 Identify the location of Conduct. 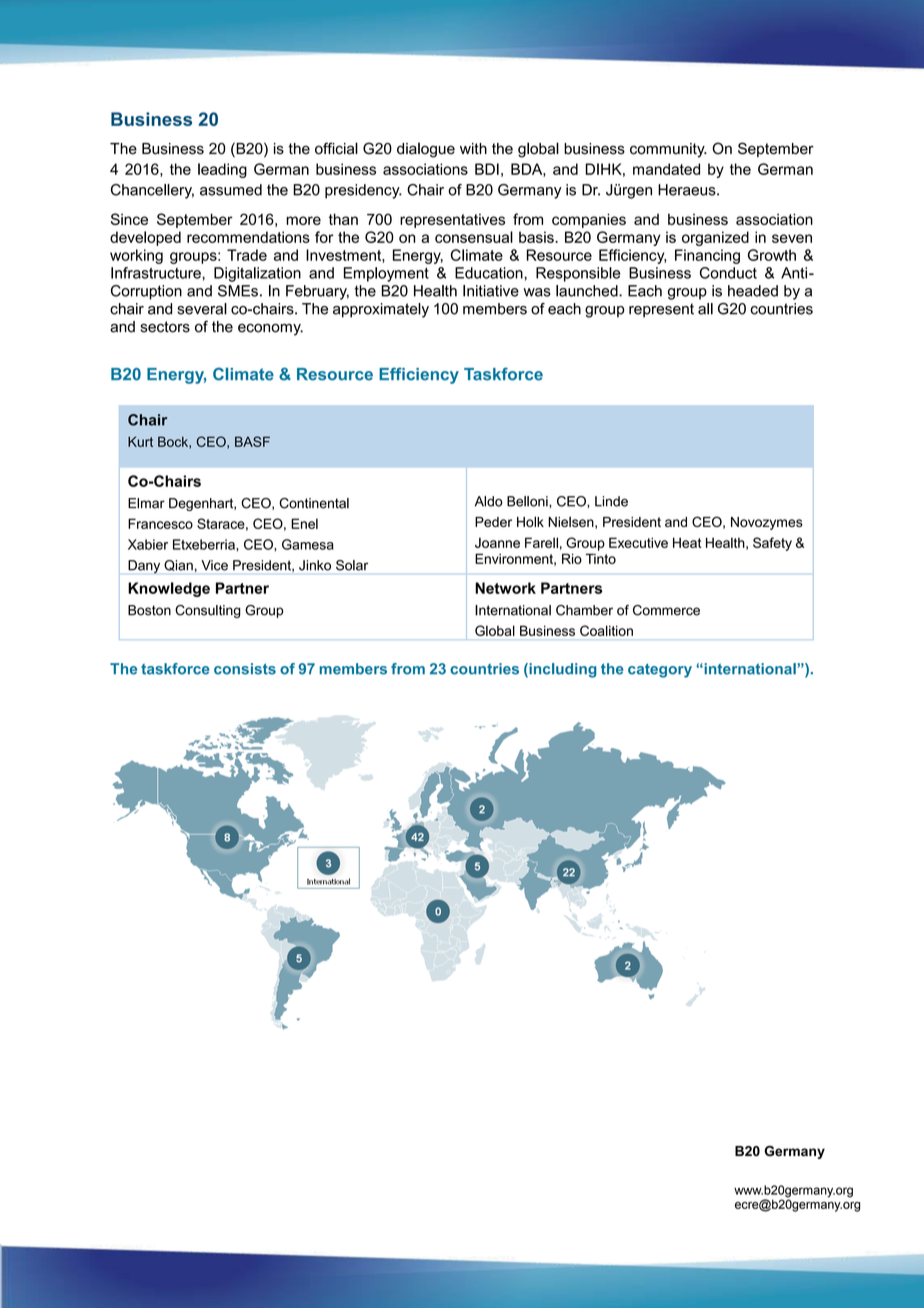
(728, 273).
